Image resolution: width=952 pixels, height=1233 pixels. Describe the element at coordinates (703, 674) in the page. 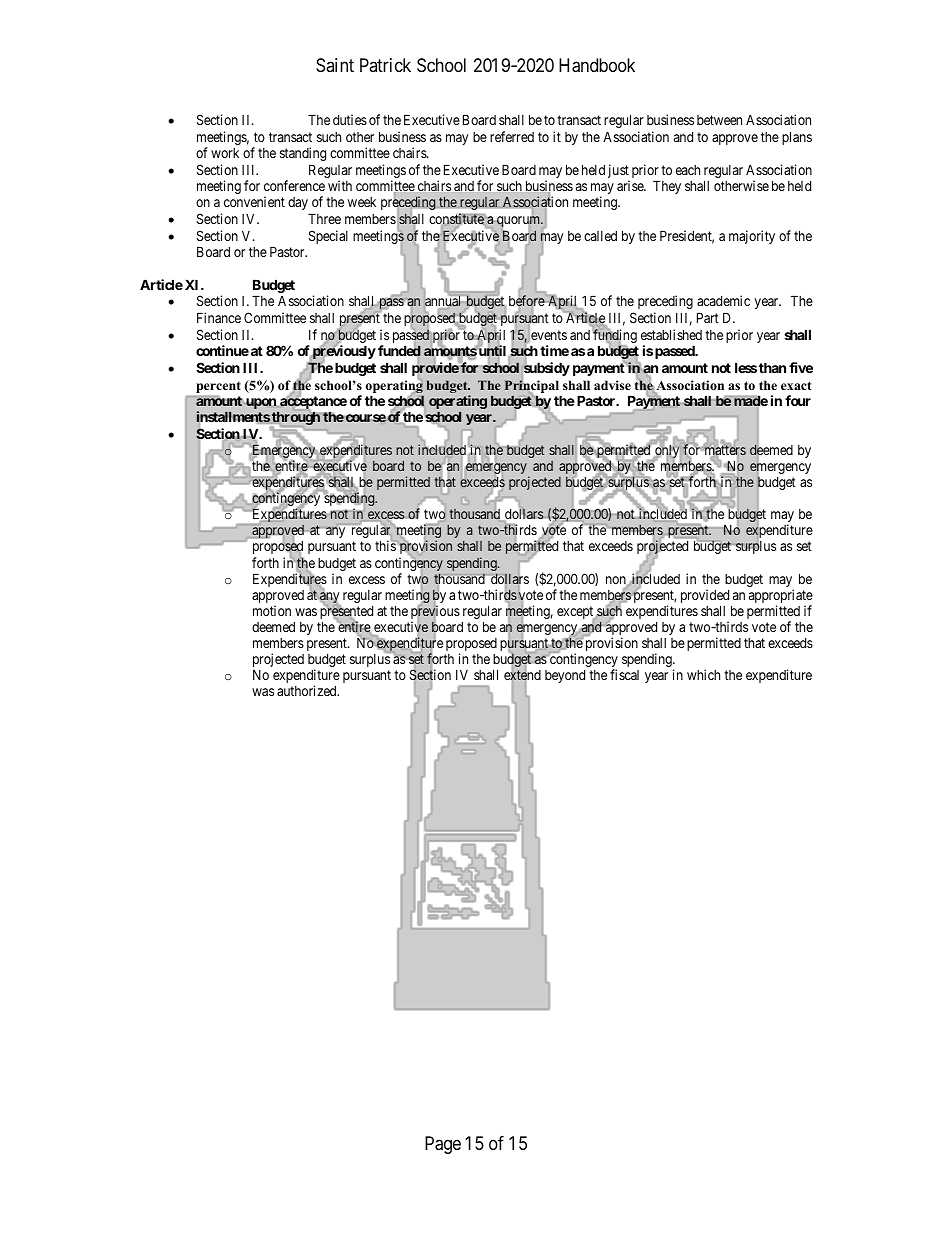

I see `which` at that location.
